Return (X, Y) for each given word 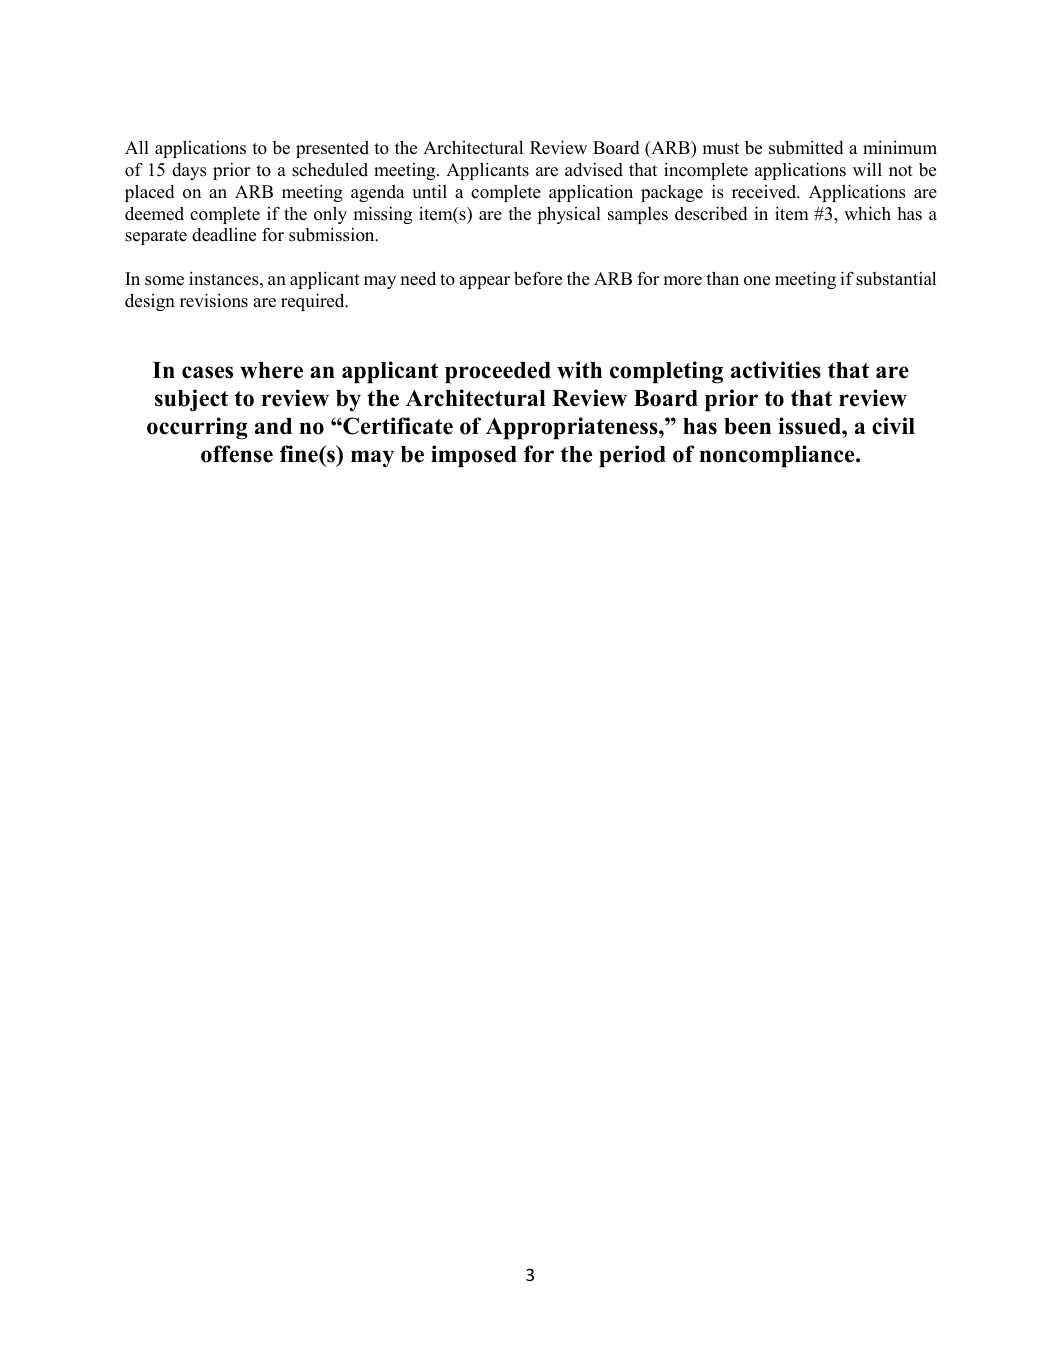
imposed (474, 456)
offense (237, 454)
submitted (806, 148)
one (757, 281)
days (189, 171)
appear (484, 282)
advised (594, 170)
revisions (214, 300)
